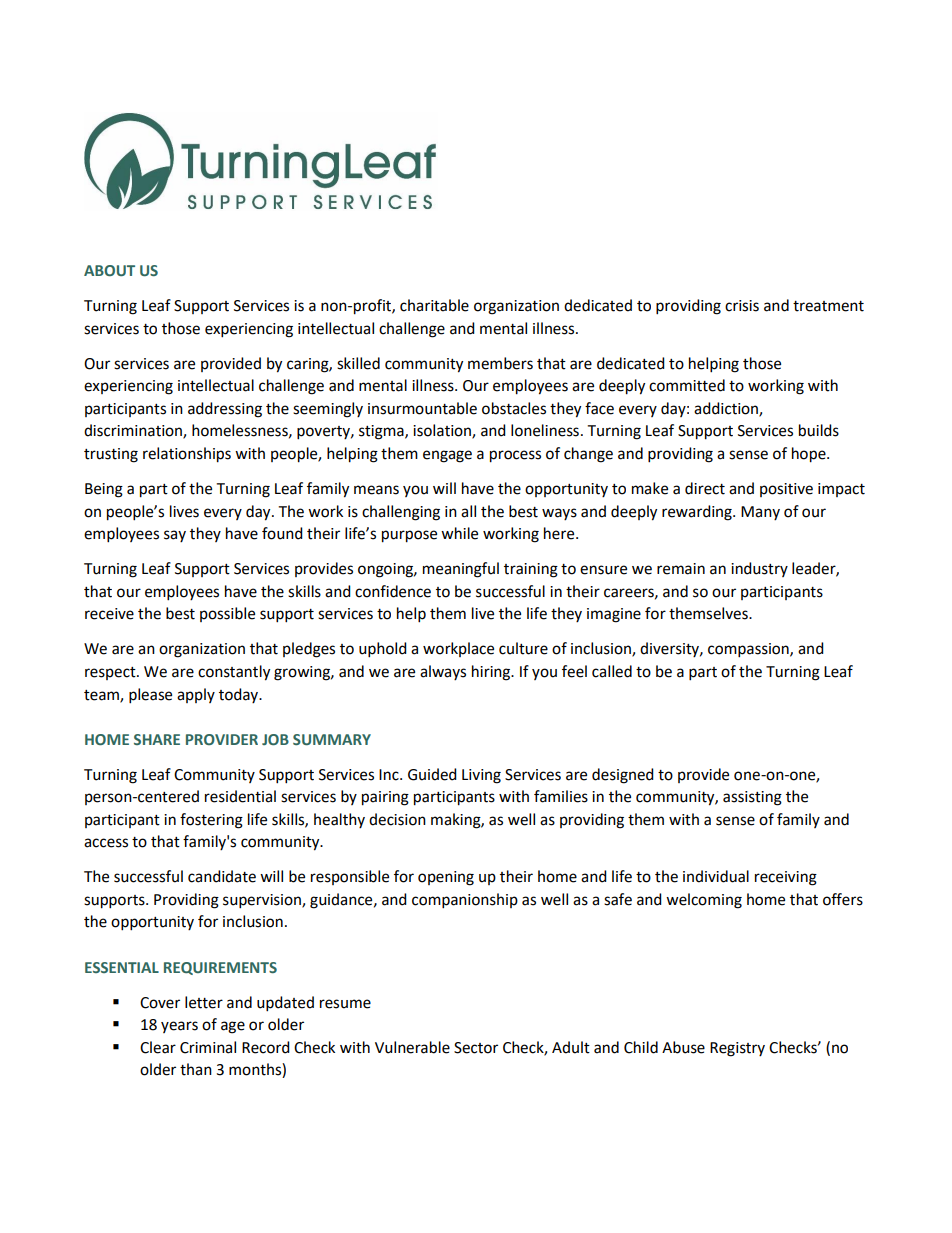 The image size is (952, 1233). What do you see at coordinates (612, 671) in the page?
I see `called` at bounding box center [612, 671].
